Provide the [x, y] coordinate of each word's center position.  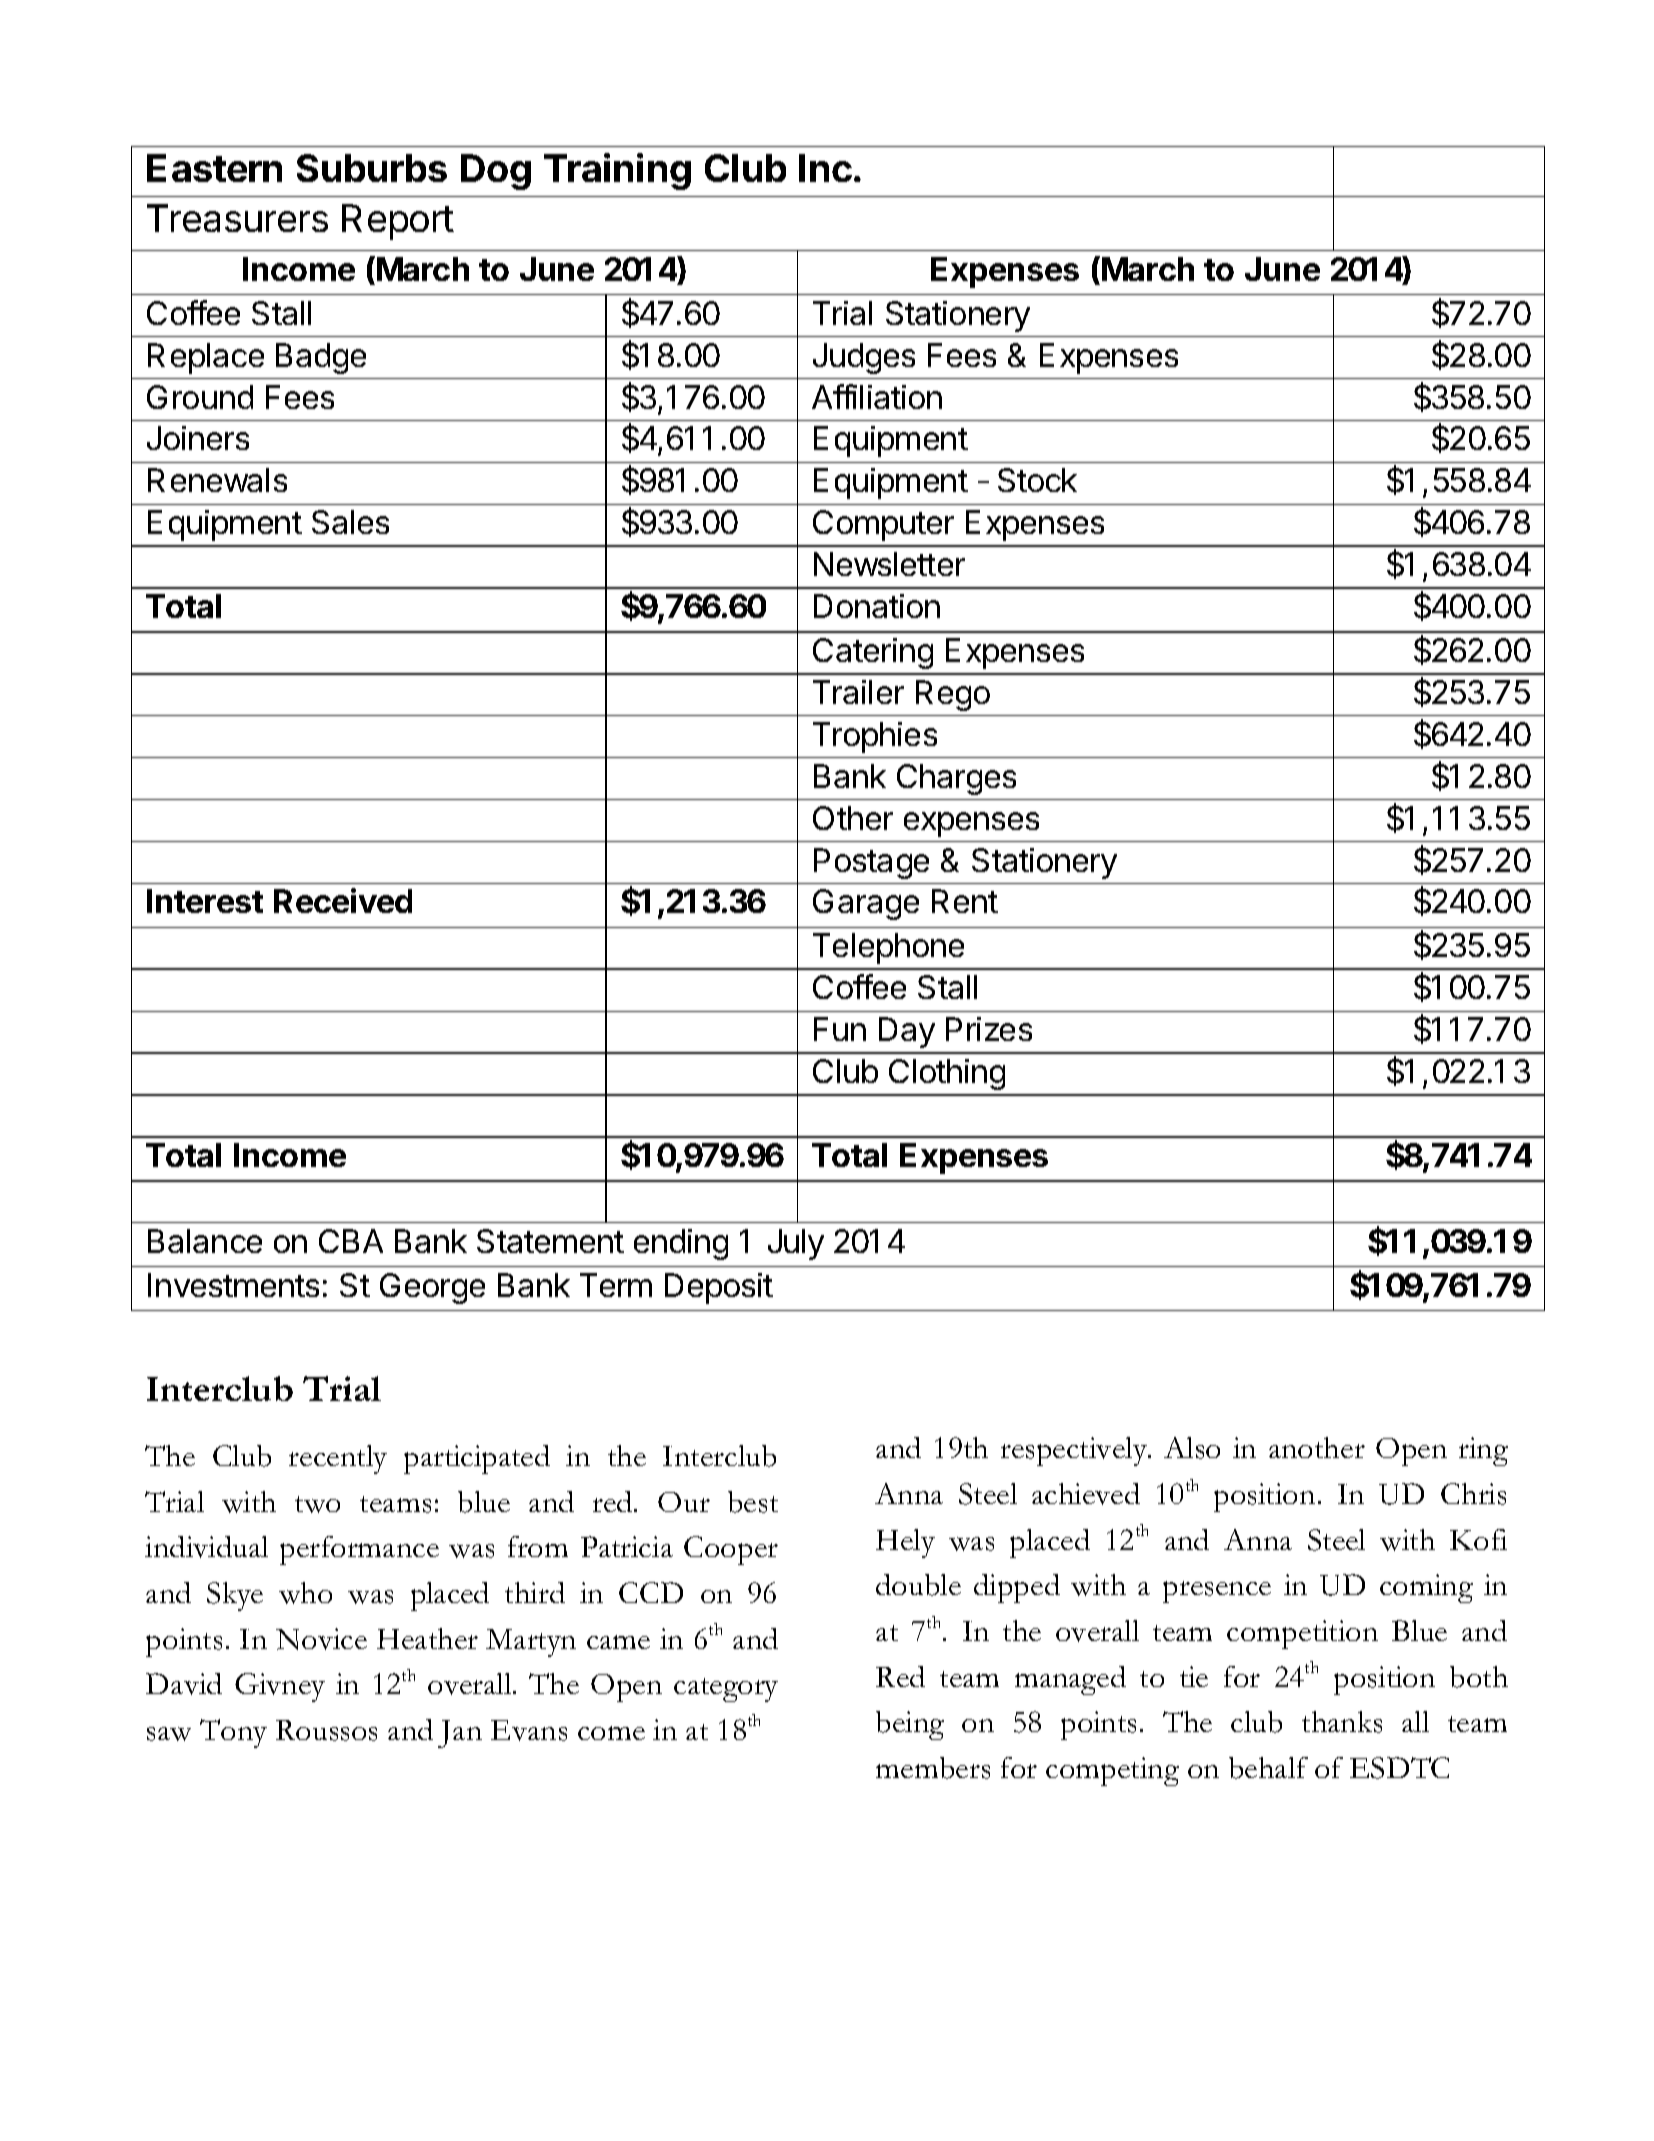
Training [617, 171]
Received [343, 900]
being [910, 1725]
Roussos [326, 1730]
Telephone [888, 948]
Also [1192, 1448]
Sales [350, 522]
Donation [877, 606]
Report [398, 222]
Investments [233, 1285]
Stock [1037, 480]
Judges [864, 358]
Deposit [719, 1288]
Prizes [989, 1029]
